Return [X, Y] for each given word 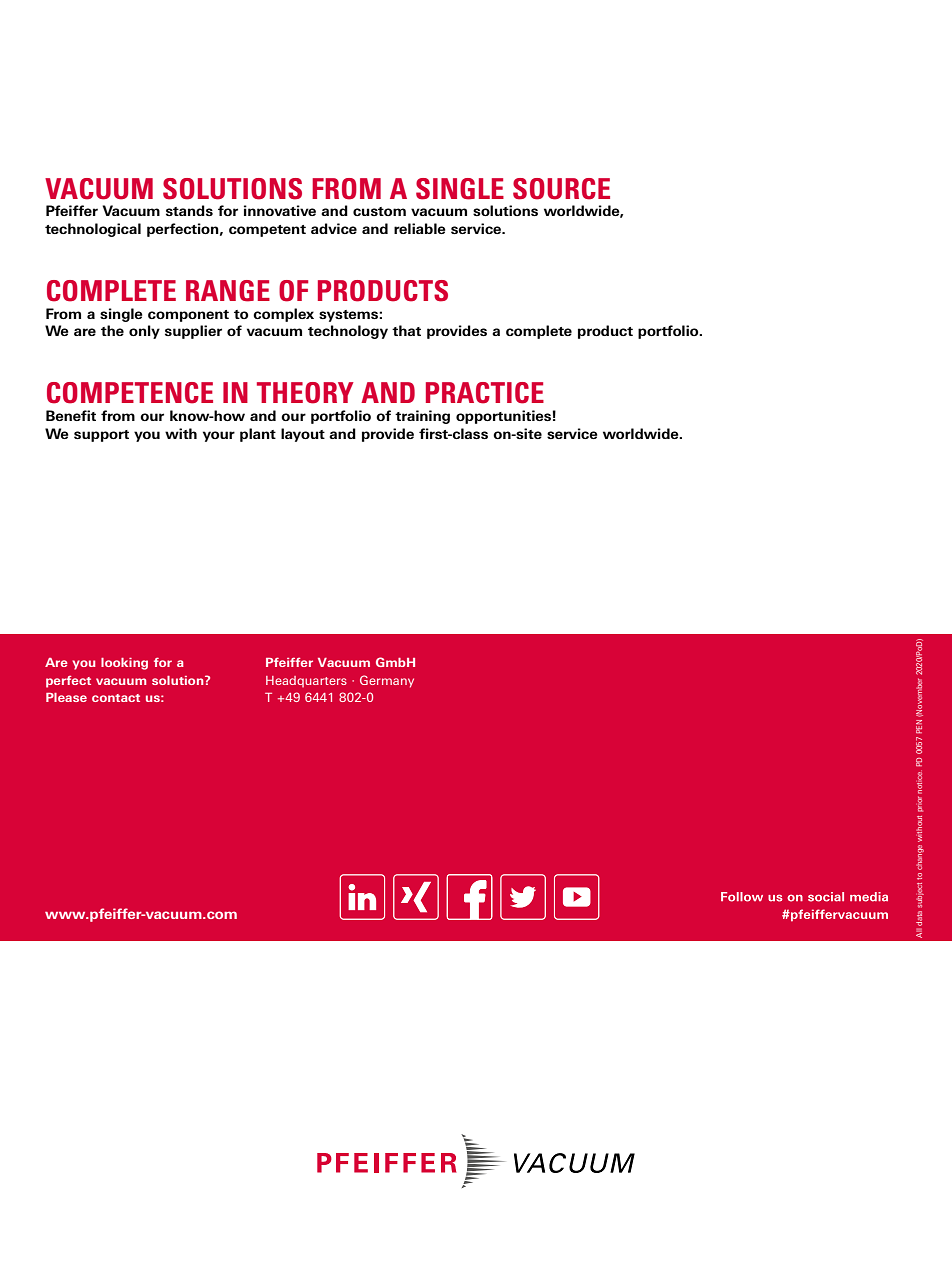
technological [93, 230]
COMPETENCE [130, 393]
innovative [280, 210]
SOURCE [561, 189]
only [144, 332]
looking [124, 664]
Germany [387, 681]
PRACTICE [485, 393]
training [422, 417]
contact [116, 698]
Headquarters [306, 681]
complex [283, 315]
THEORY [305, 393]
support [101, 436]
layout [303, 435]
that [406, 330]
